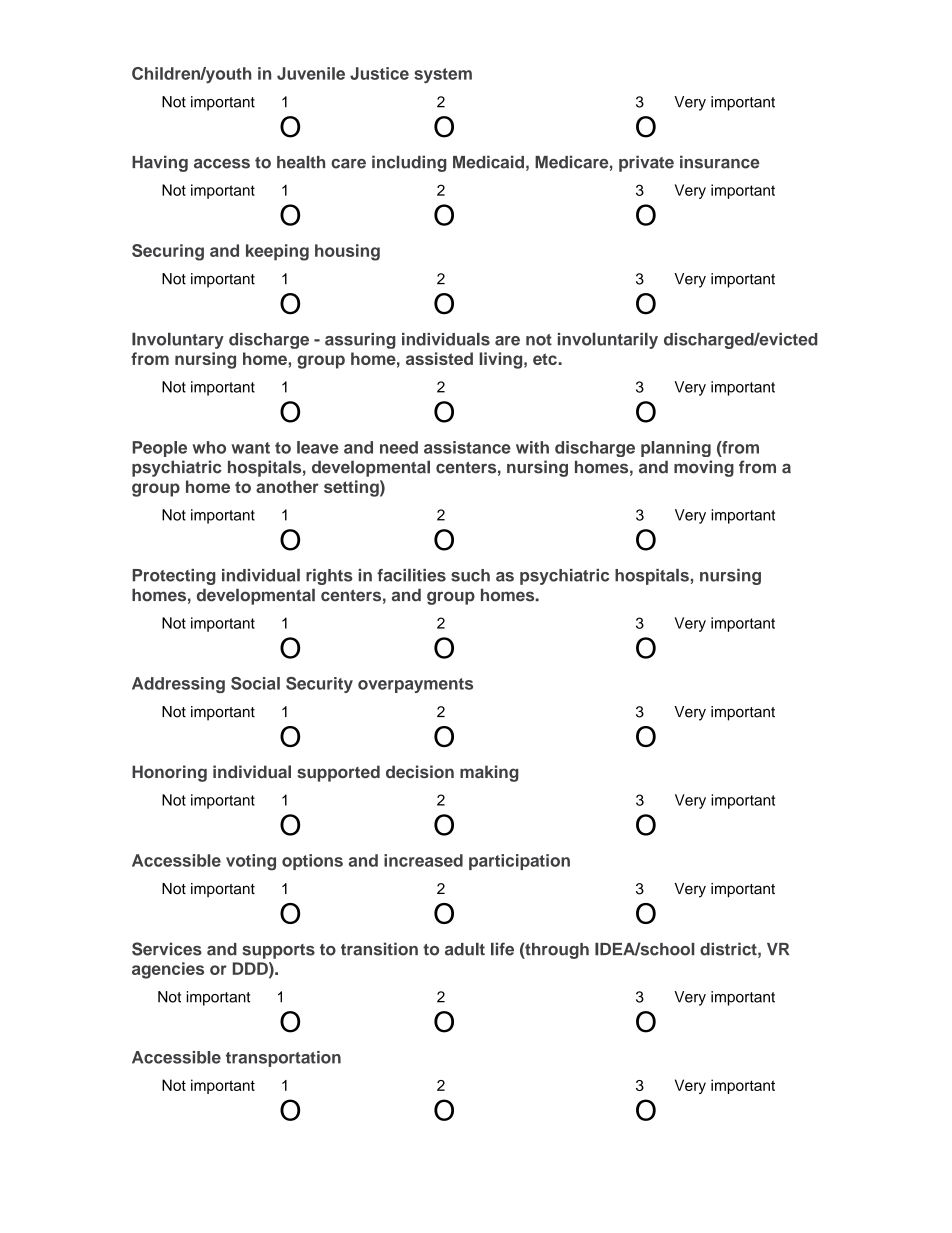 This screenshot has width=952, height=1233. What do you see at coordinates (646, 163) in the screenshot?
I see `private` at bounding box center [646, 163].
